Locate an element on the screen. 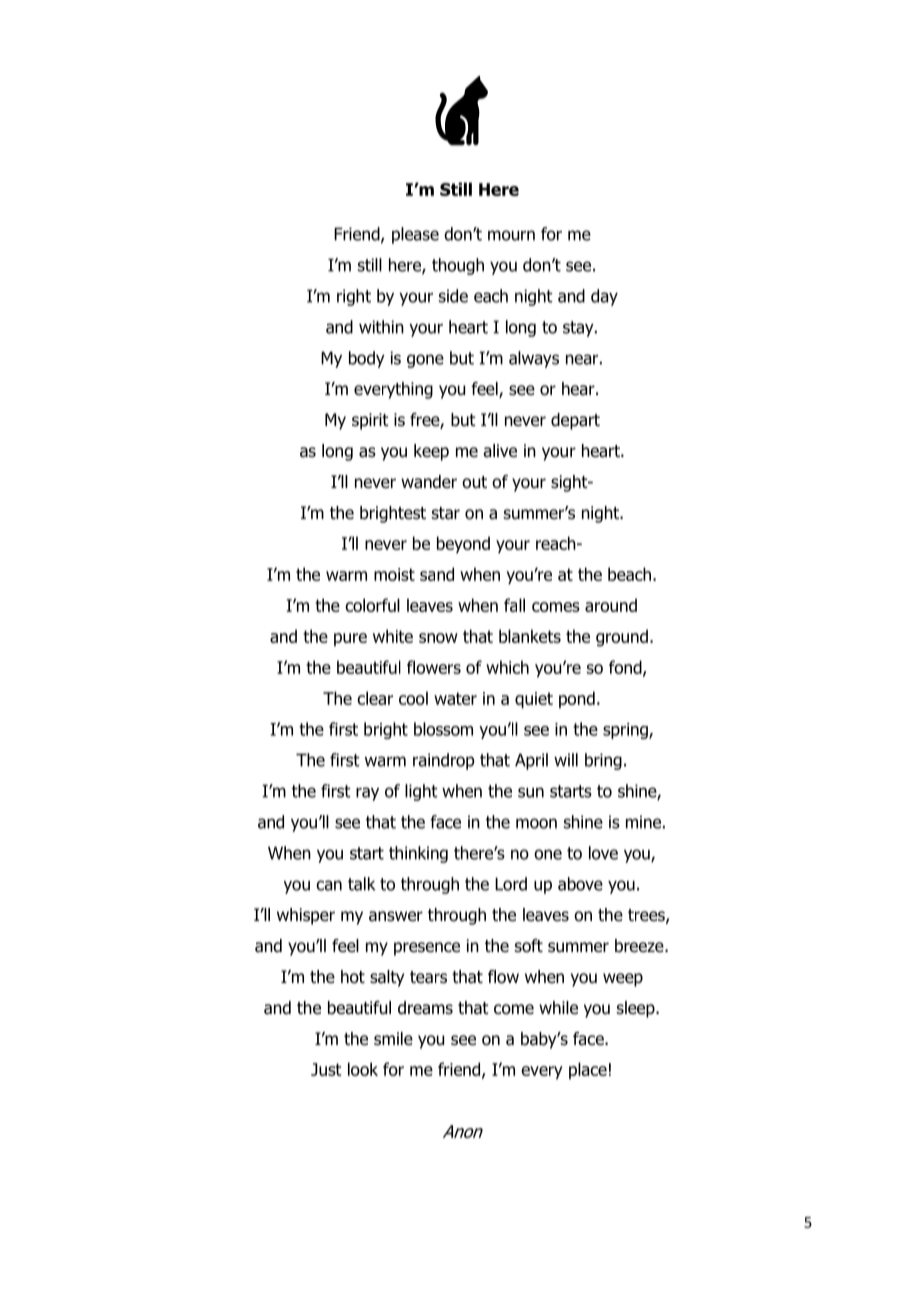 The width and height of the screenshot is (924, 1308). place is located at coordinates (588, 1070).
